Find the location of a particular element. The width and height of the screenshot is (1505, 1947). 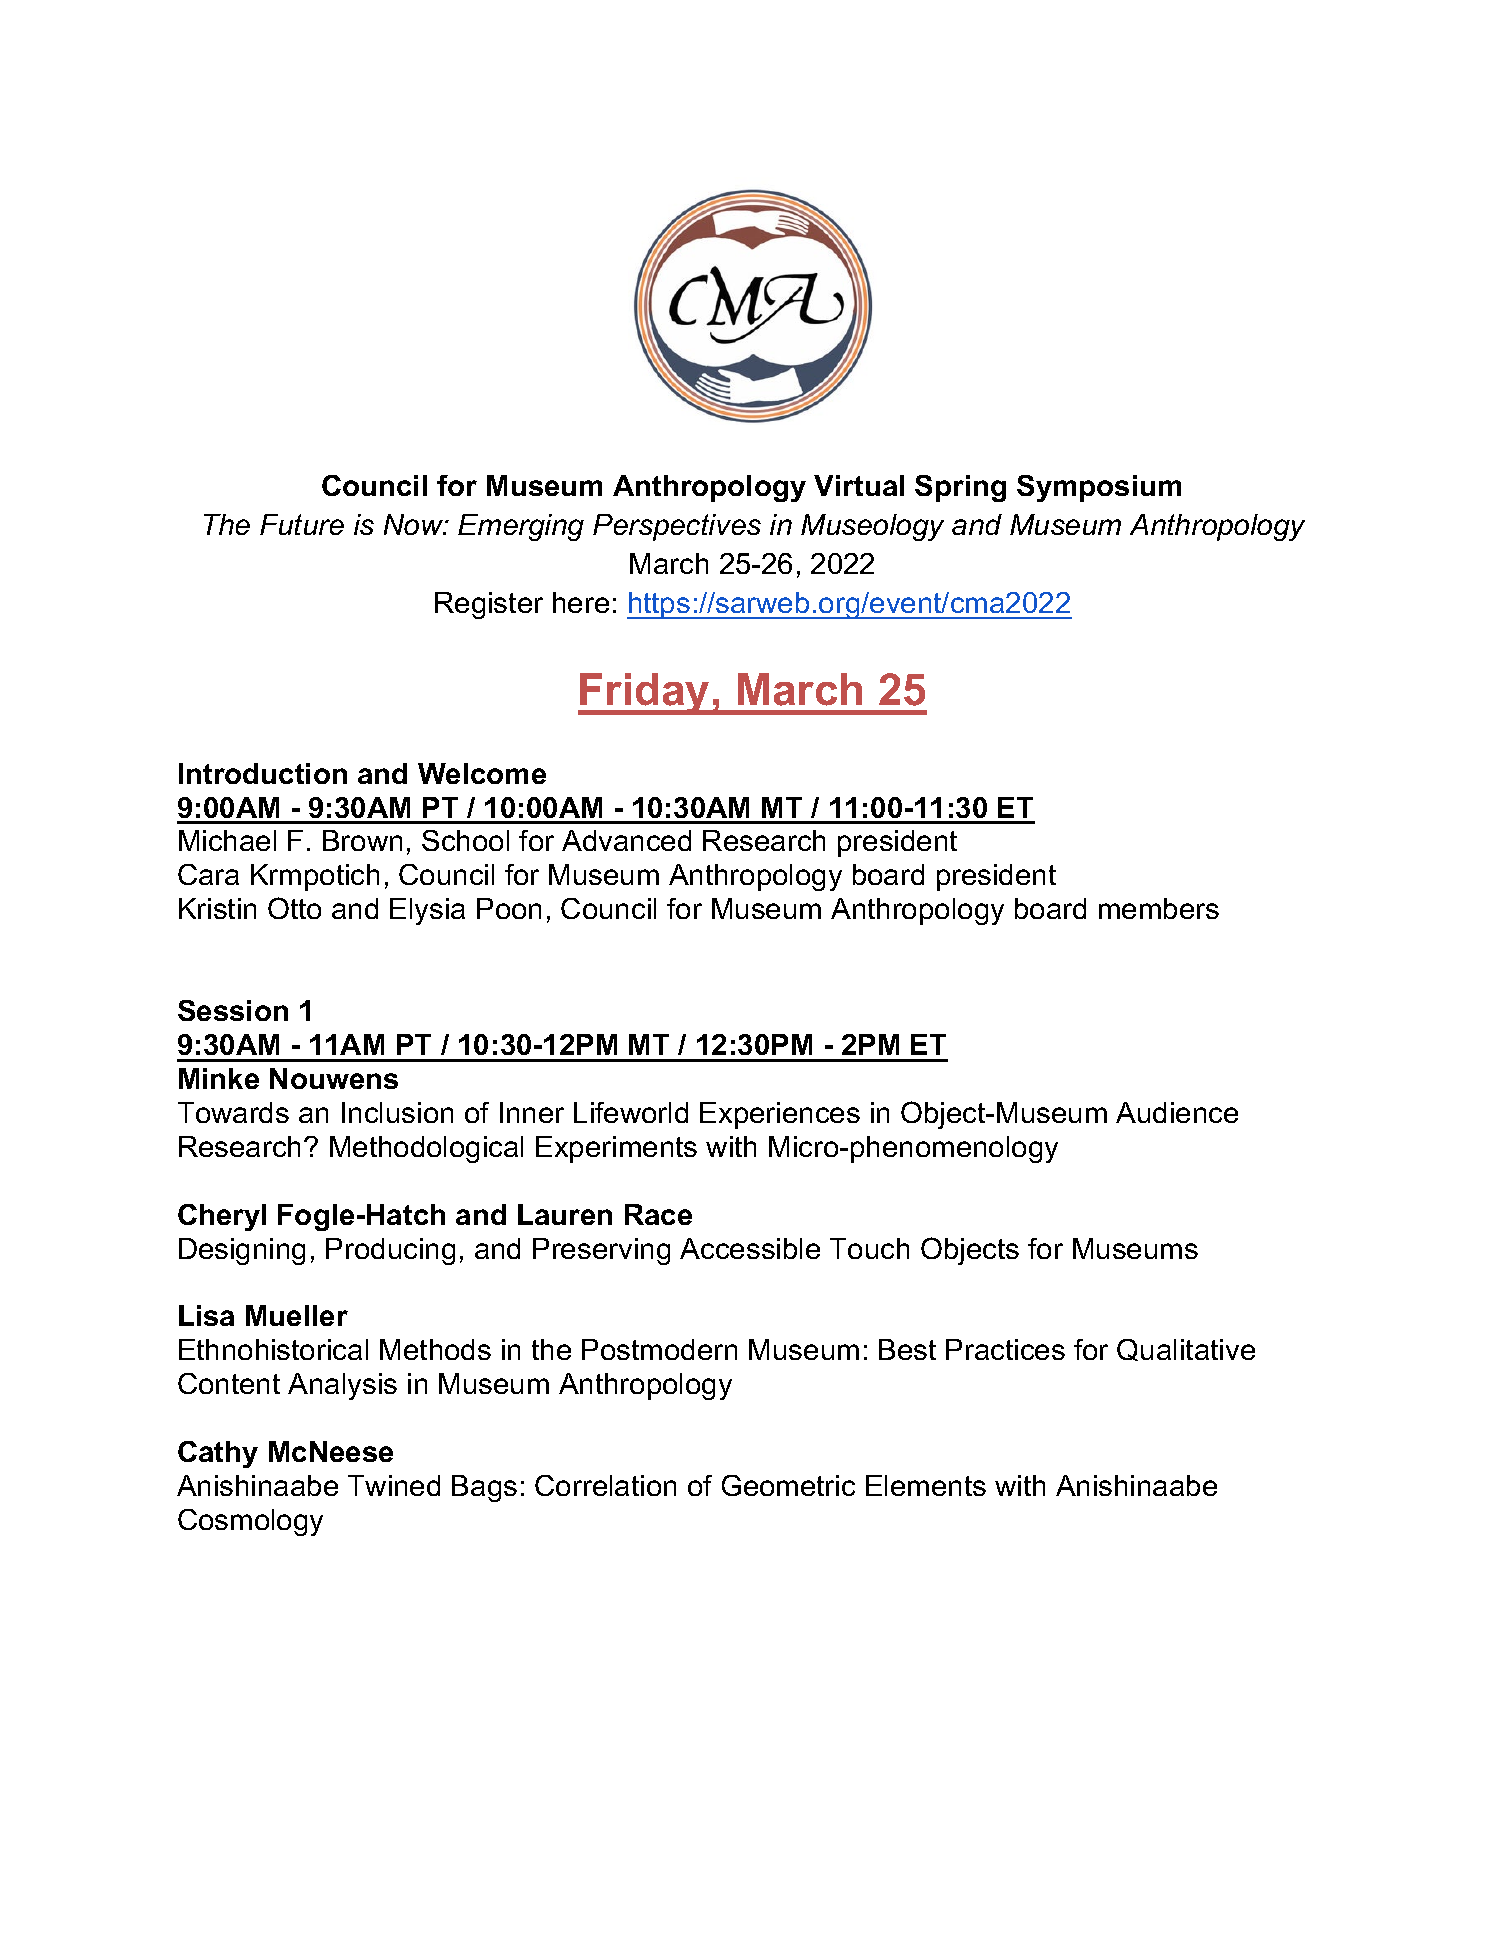

Session is located at coordinates (233, 1010).
